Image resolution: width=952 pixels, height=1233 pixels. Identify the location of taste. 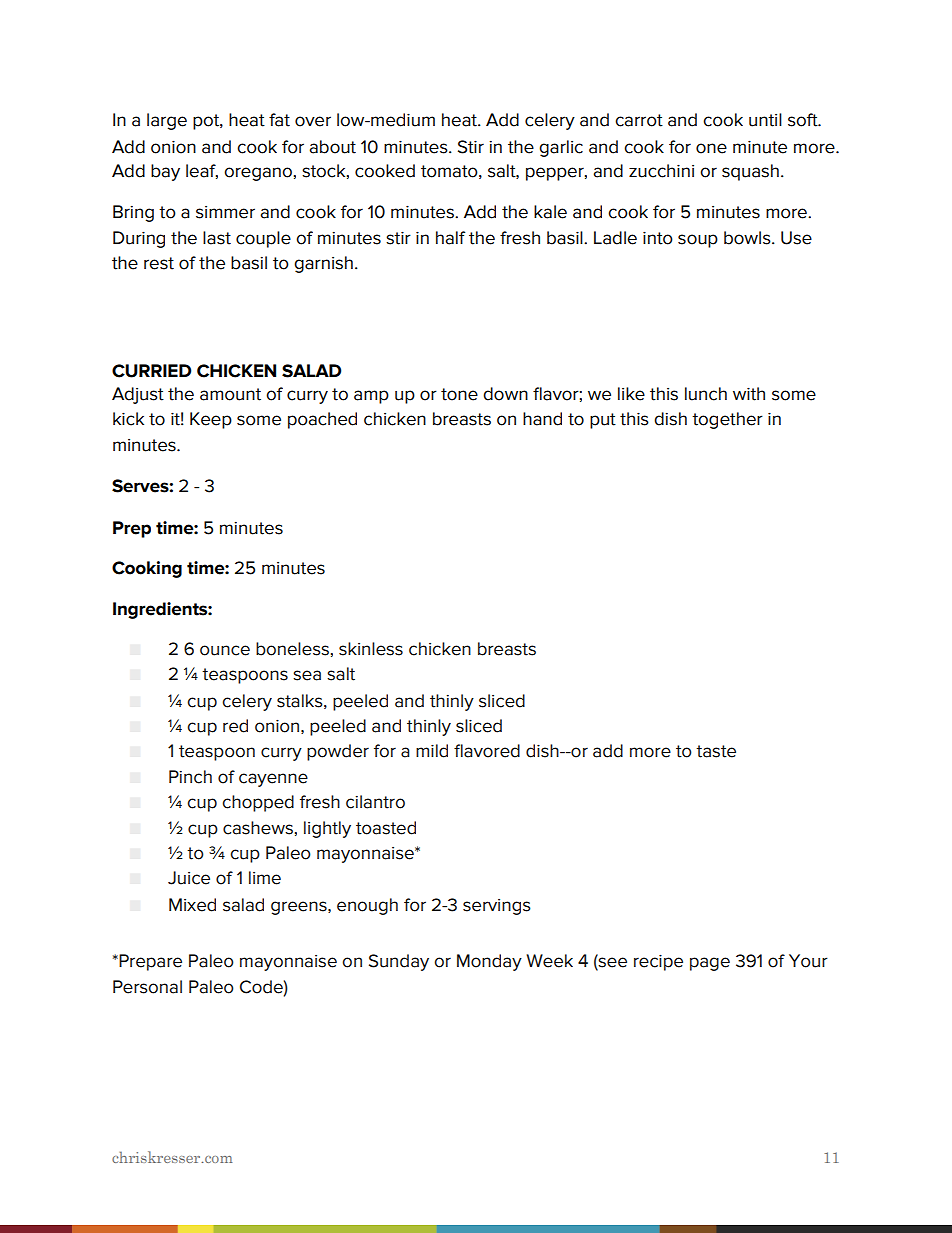
(716, 751).
